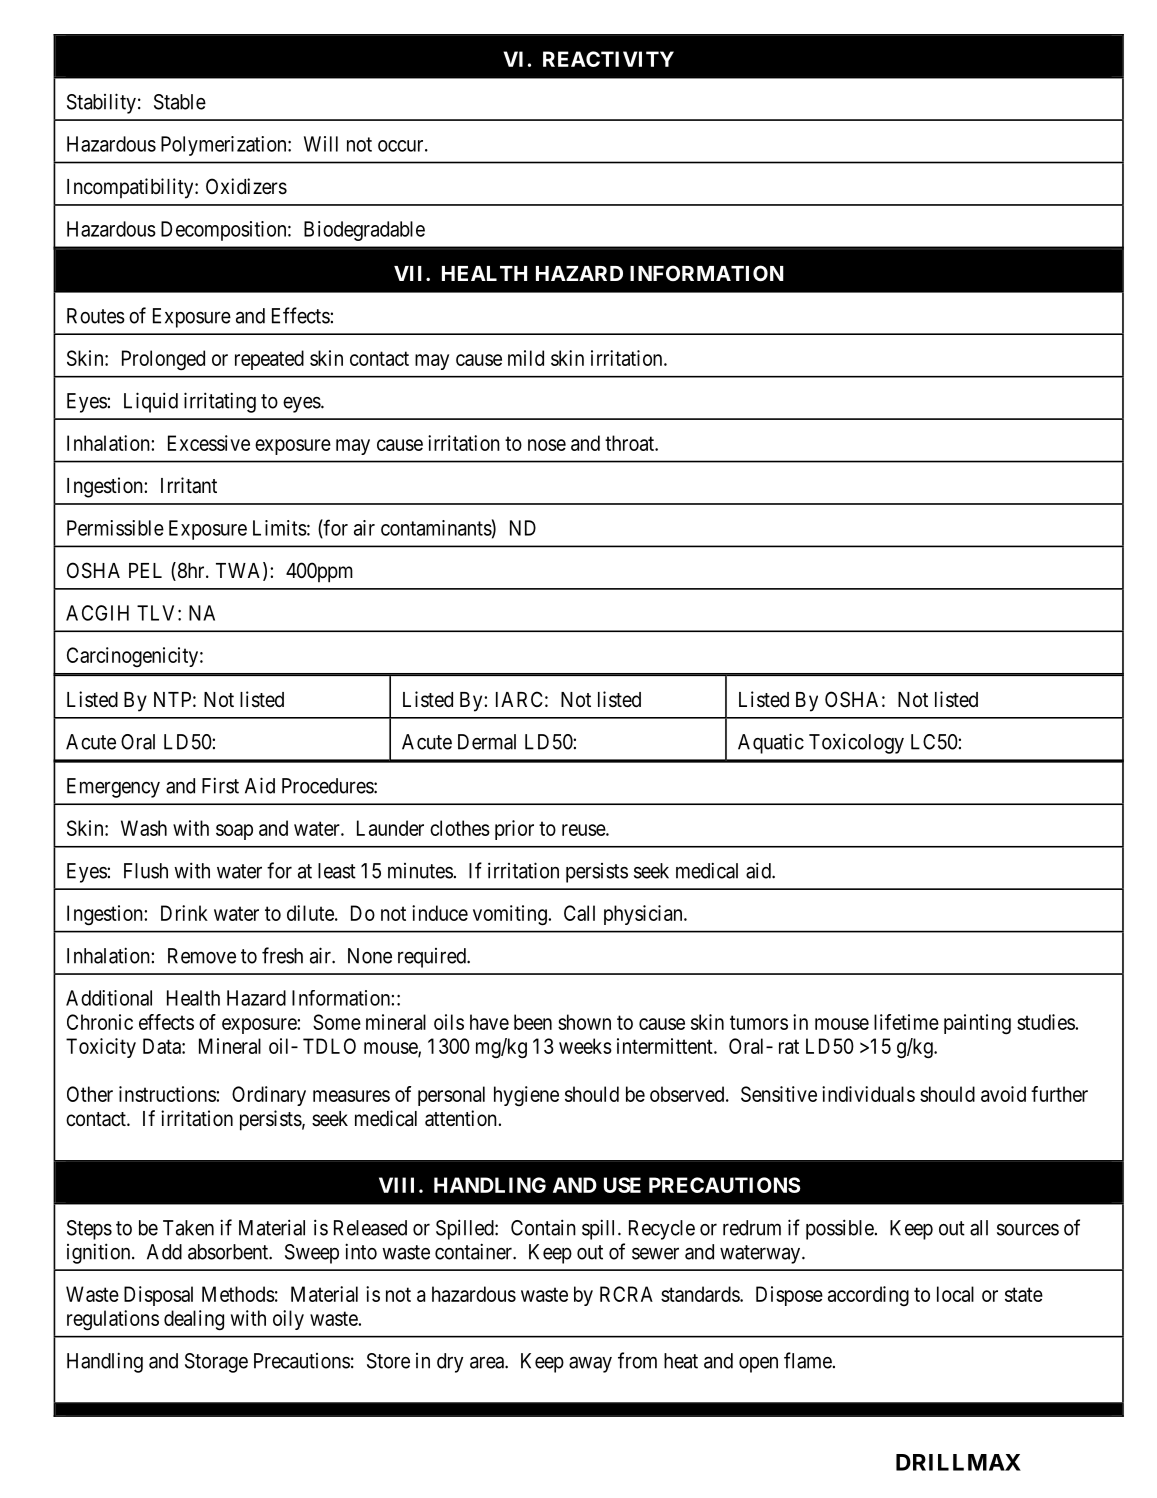  I want to click on throat, so click(630, 443).
